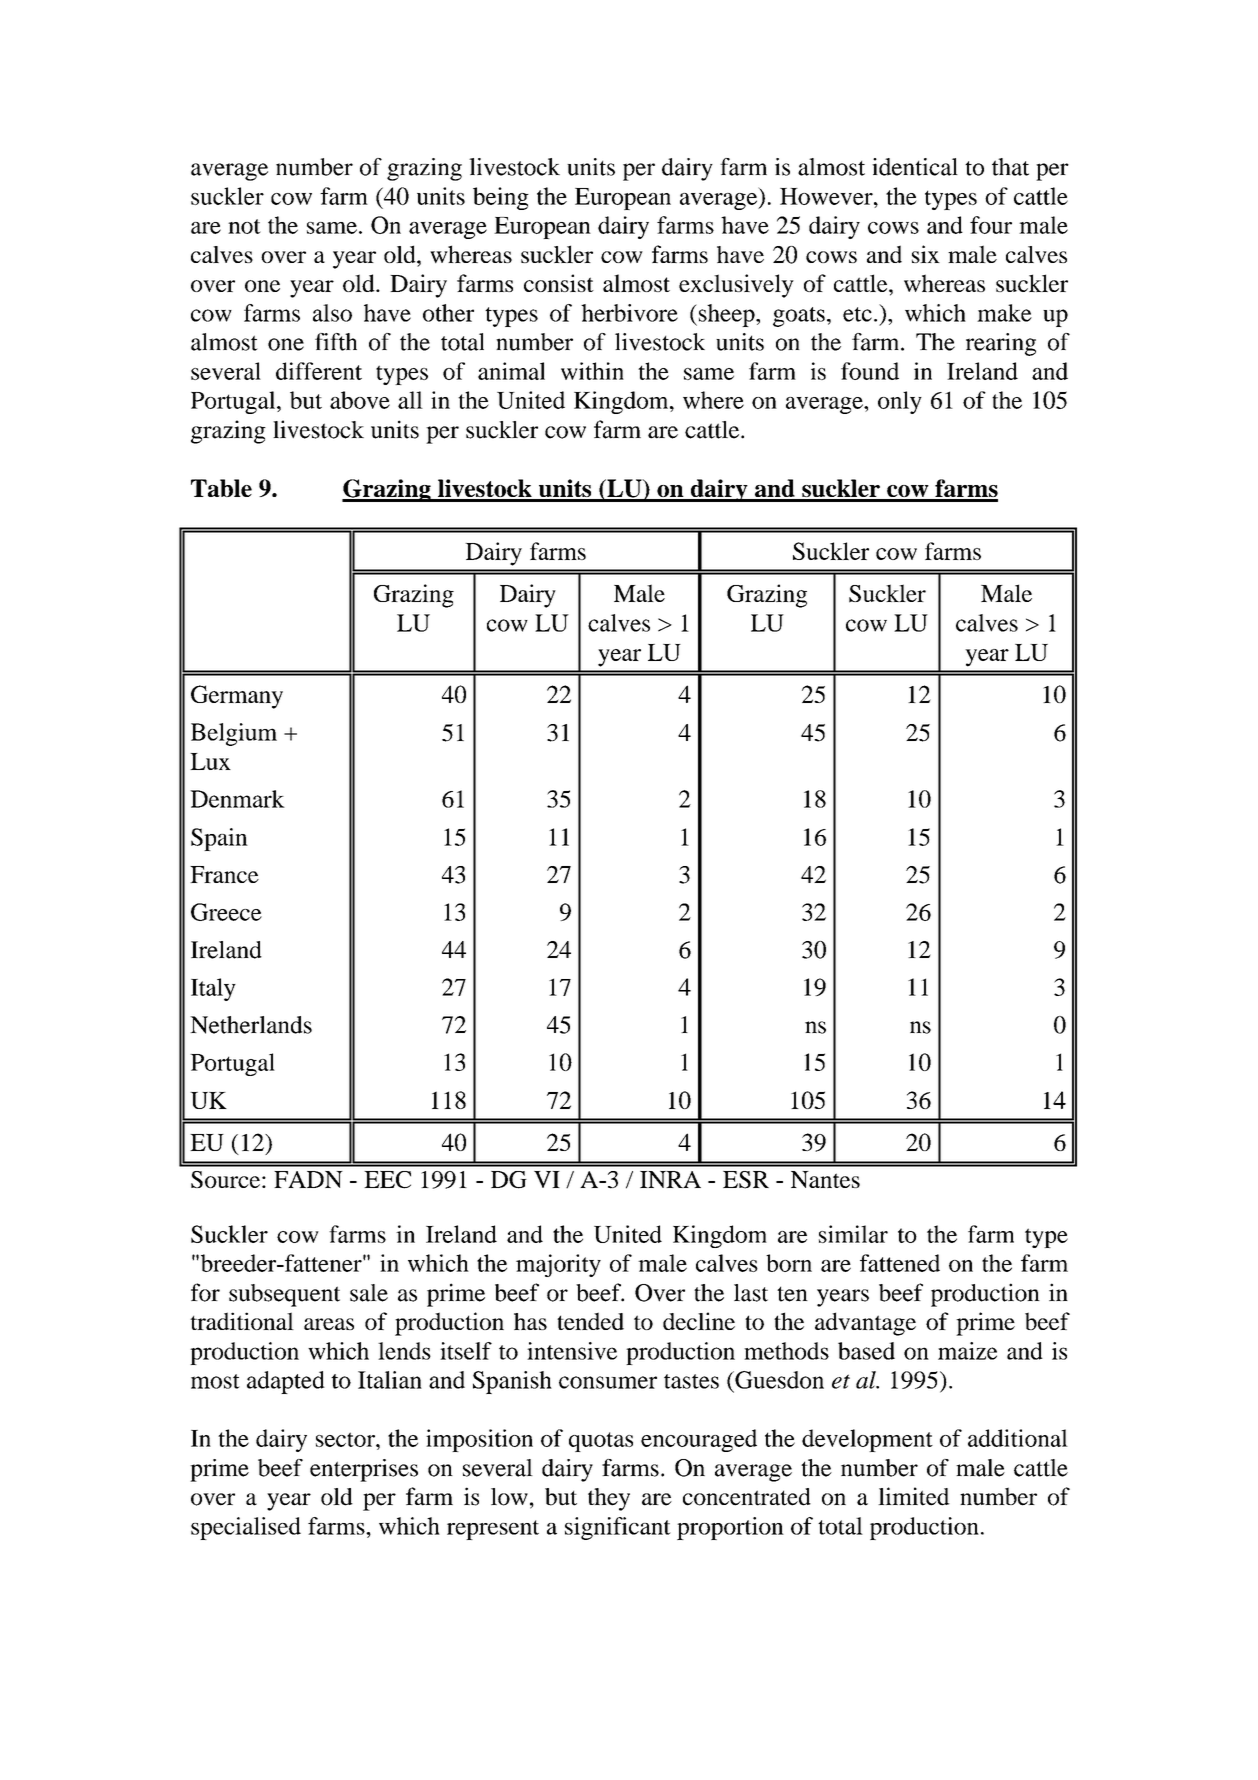 The image size is (1258, 1780). Describe the element at coordinates (364, 1470) in the screenshot. I see `enterprises` at that location.
